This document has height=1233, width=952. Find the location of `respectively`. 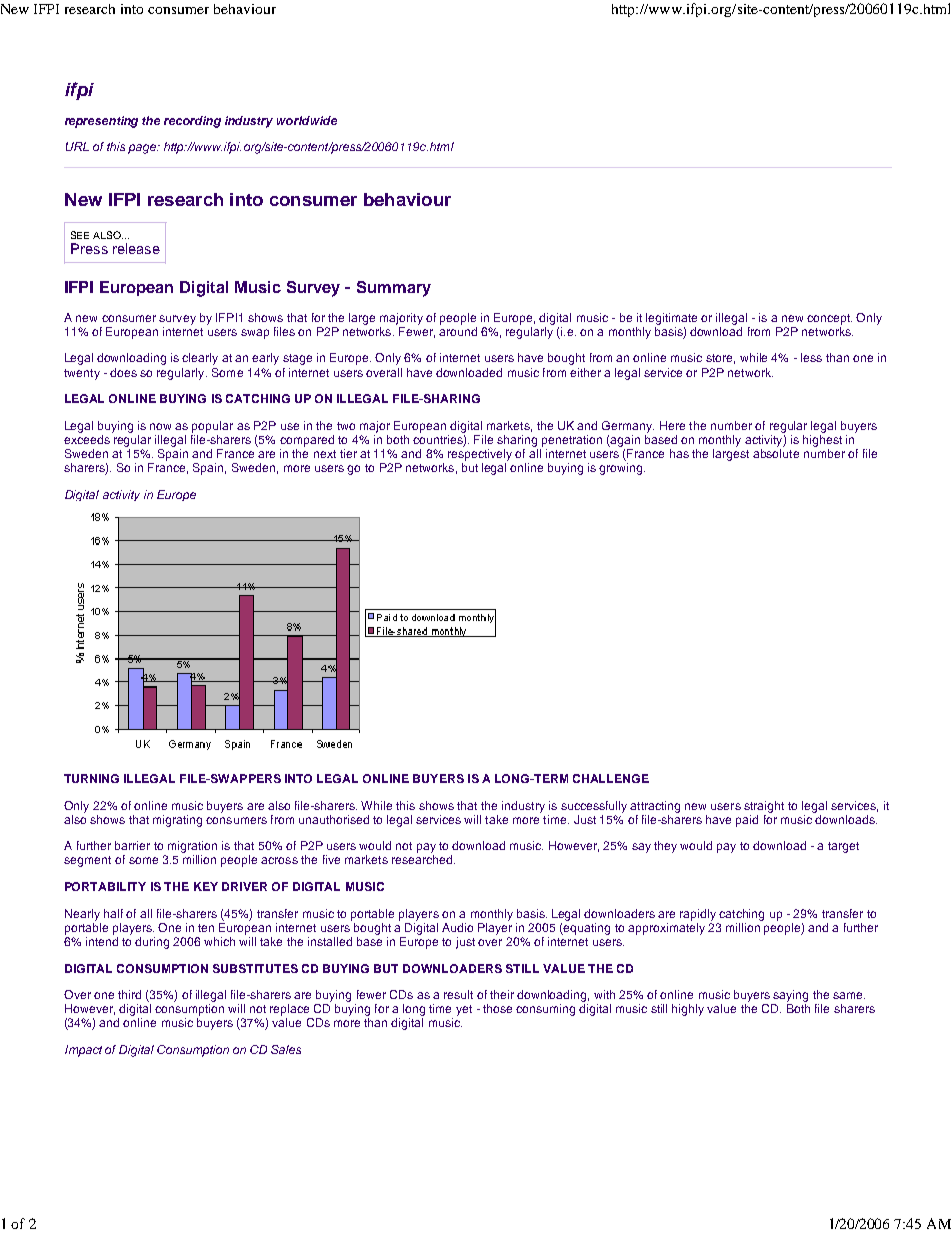

respectively is located at coordinates (480, 455).
